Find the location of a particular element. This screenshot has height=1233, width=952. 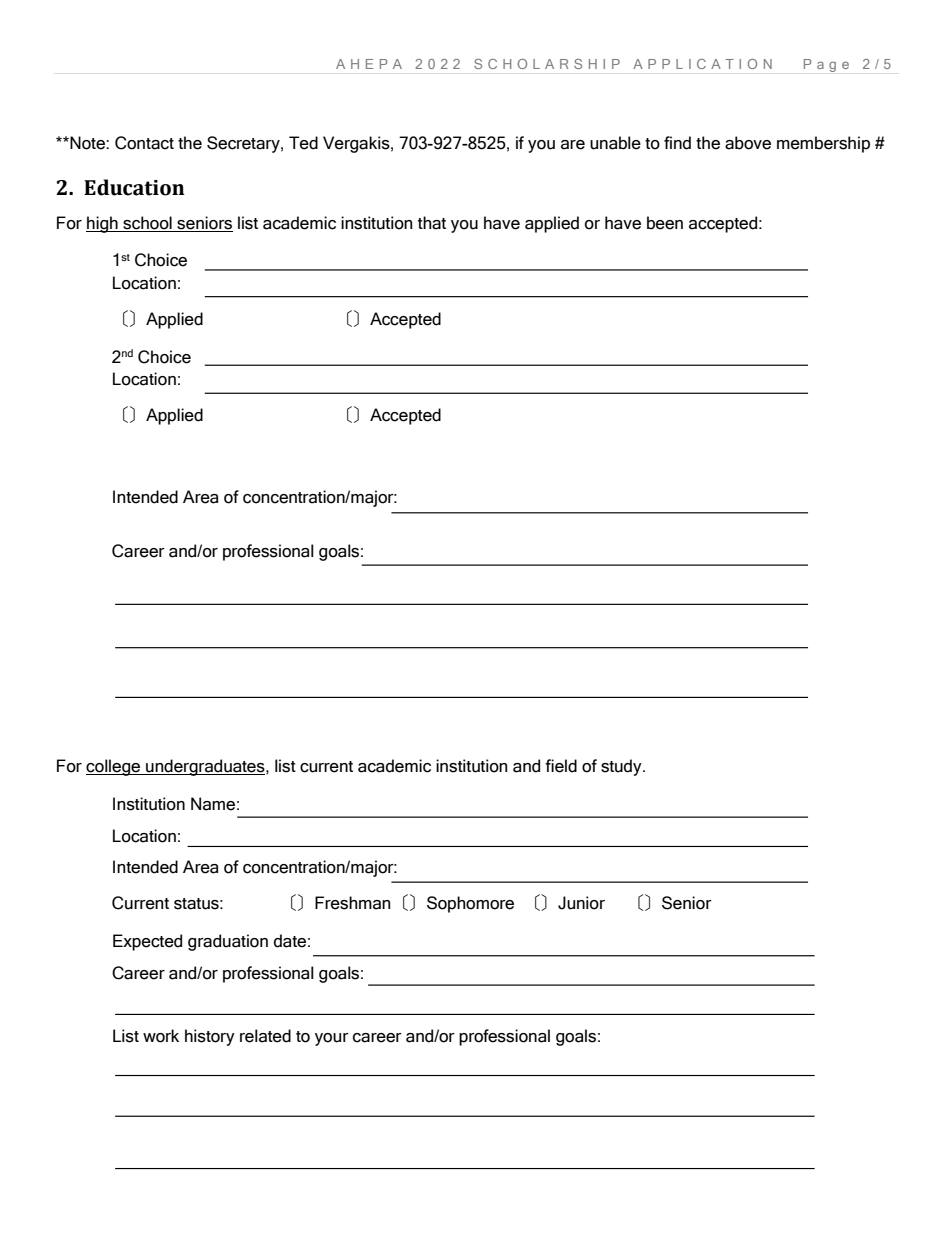

that is located at coordinates (432, 223).
